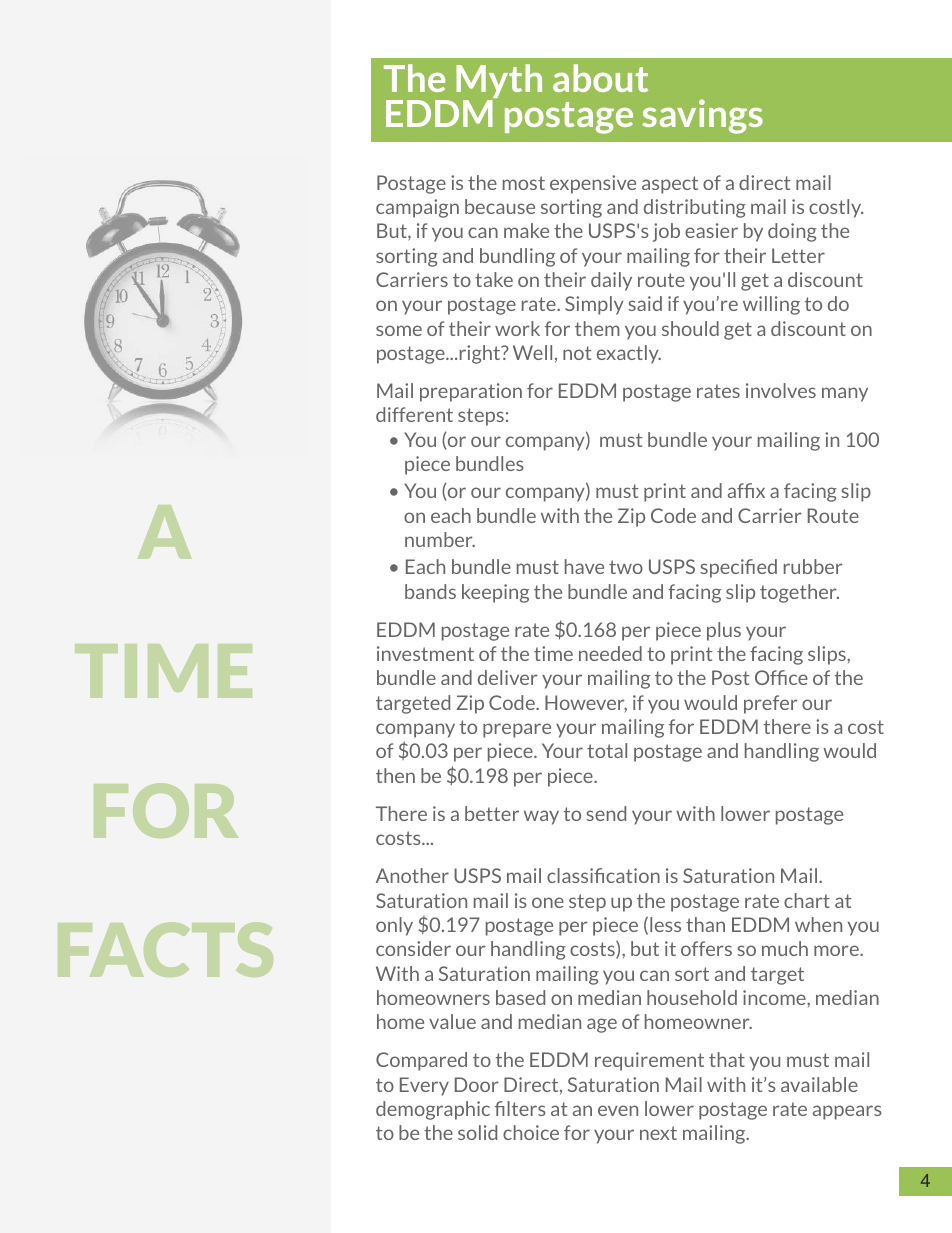 The image size is (952, 1233). I want to click on available, so click(819, 1084).
